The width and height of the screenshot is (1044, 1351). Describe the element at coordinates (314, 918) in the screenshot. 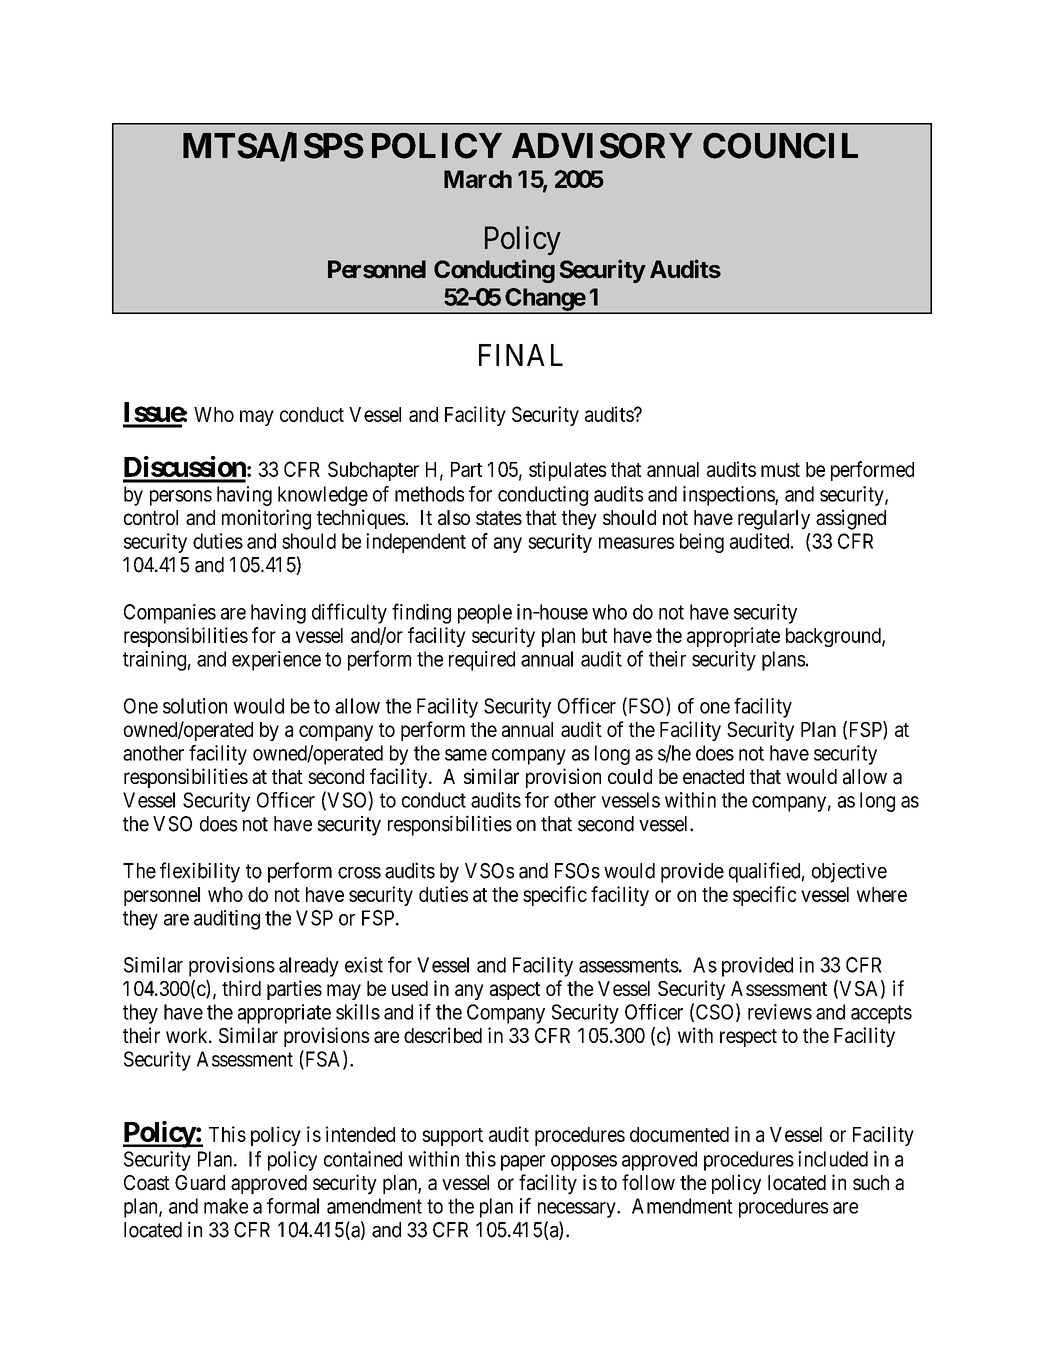

I see `VSP` at that location.
